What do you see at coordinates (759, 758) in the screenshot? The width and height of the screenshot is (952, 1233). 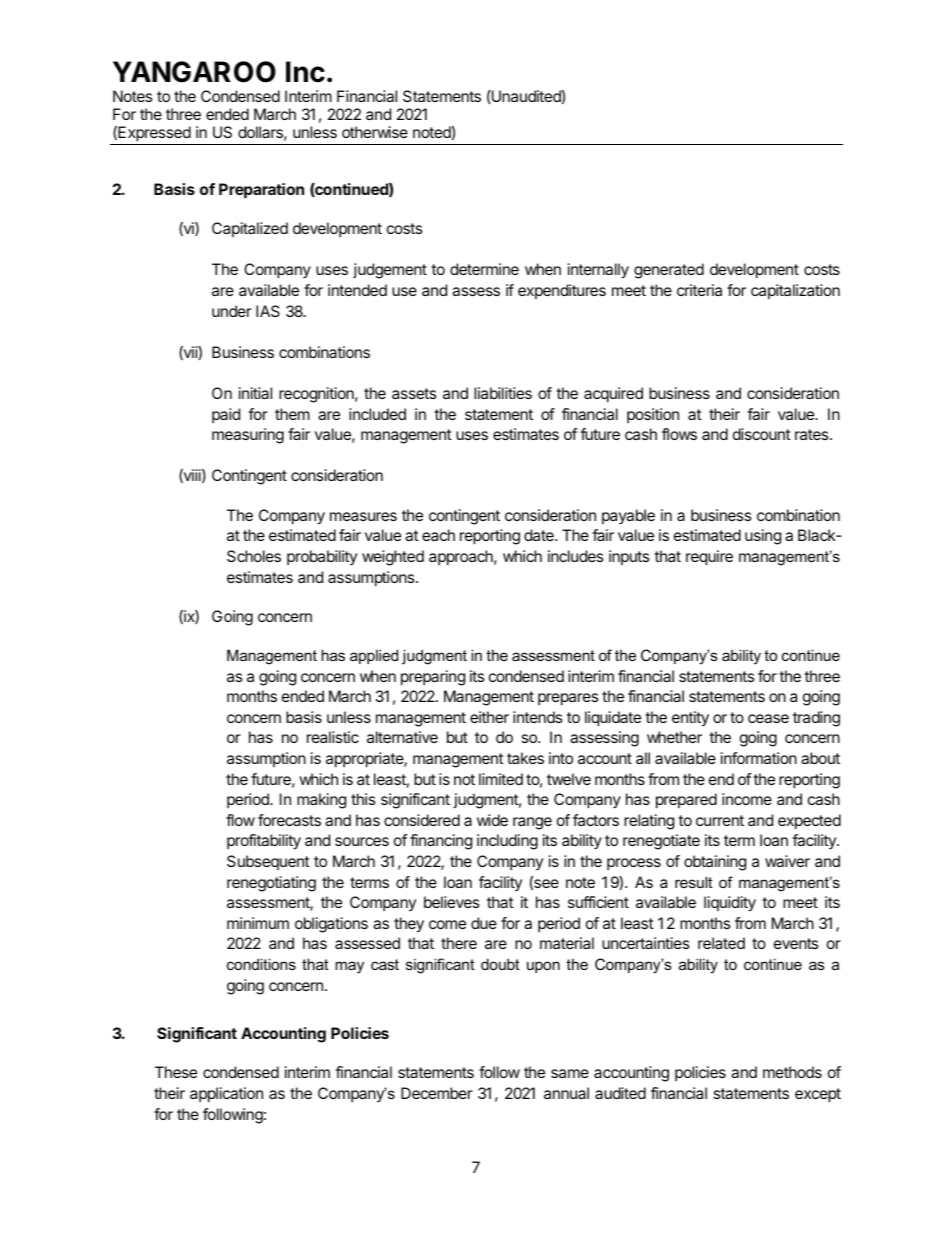 I see `information` at bounding box center [759, 758].
